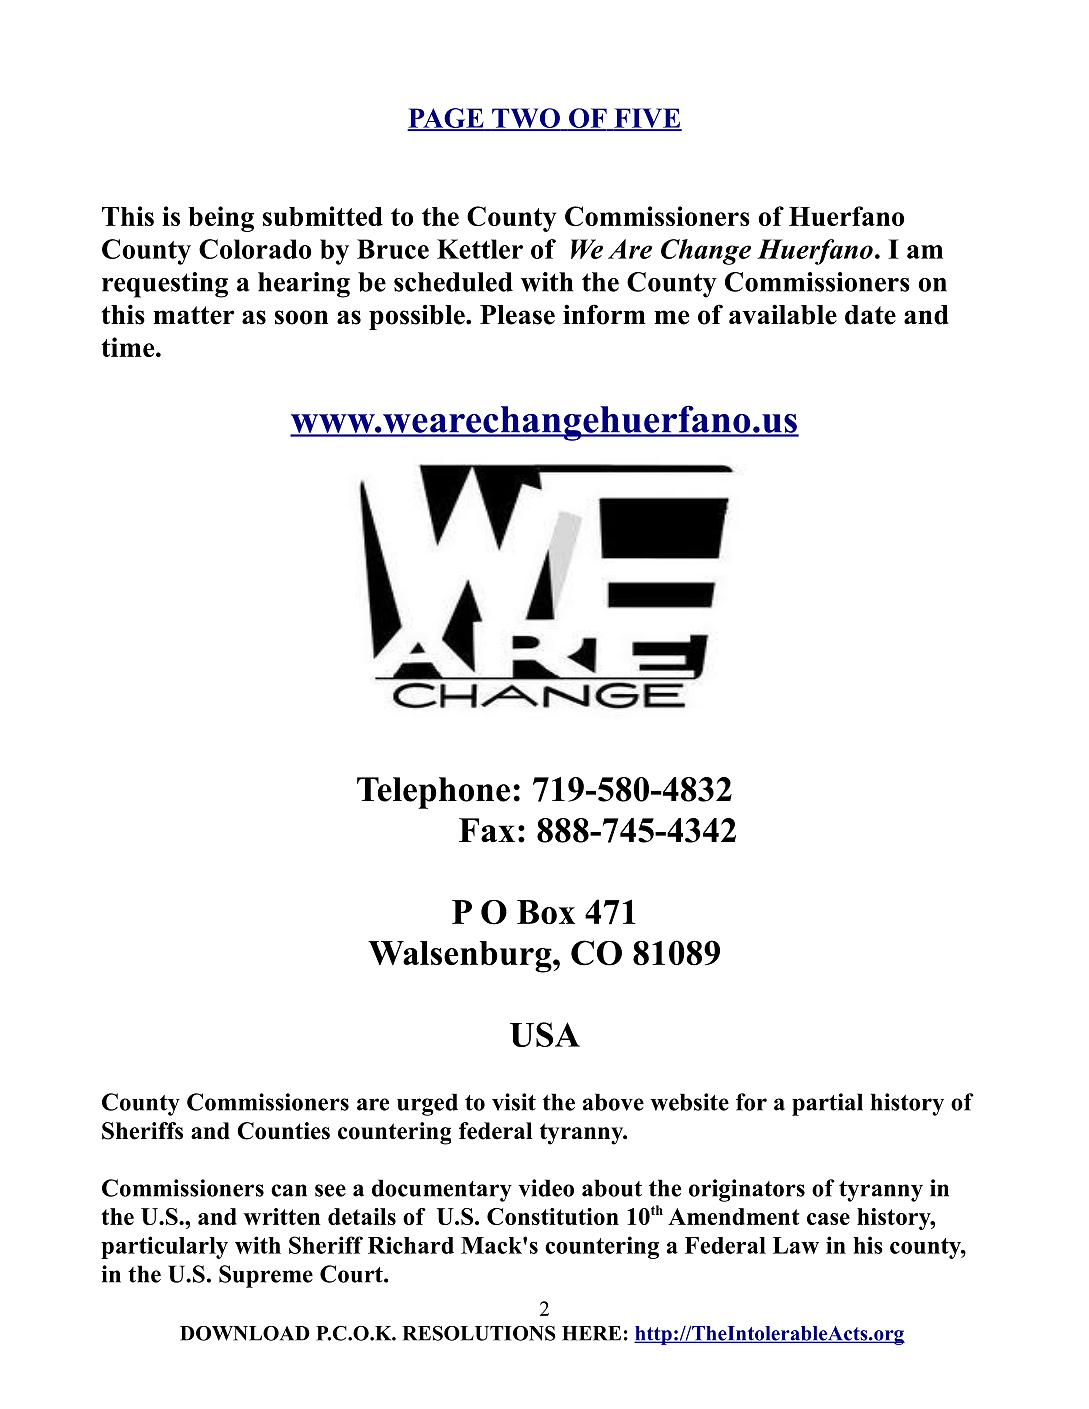 This document has height=1409, width=1089. Describe the element at coordinates (526, 119) in the document. I see `TWO` at that location.
